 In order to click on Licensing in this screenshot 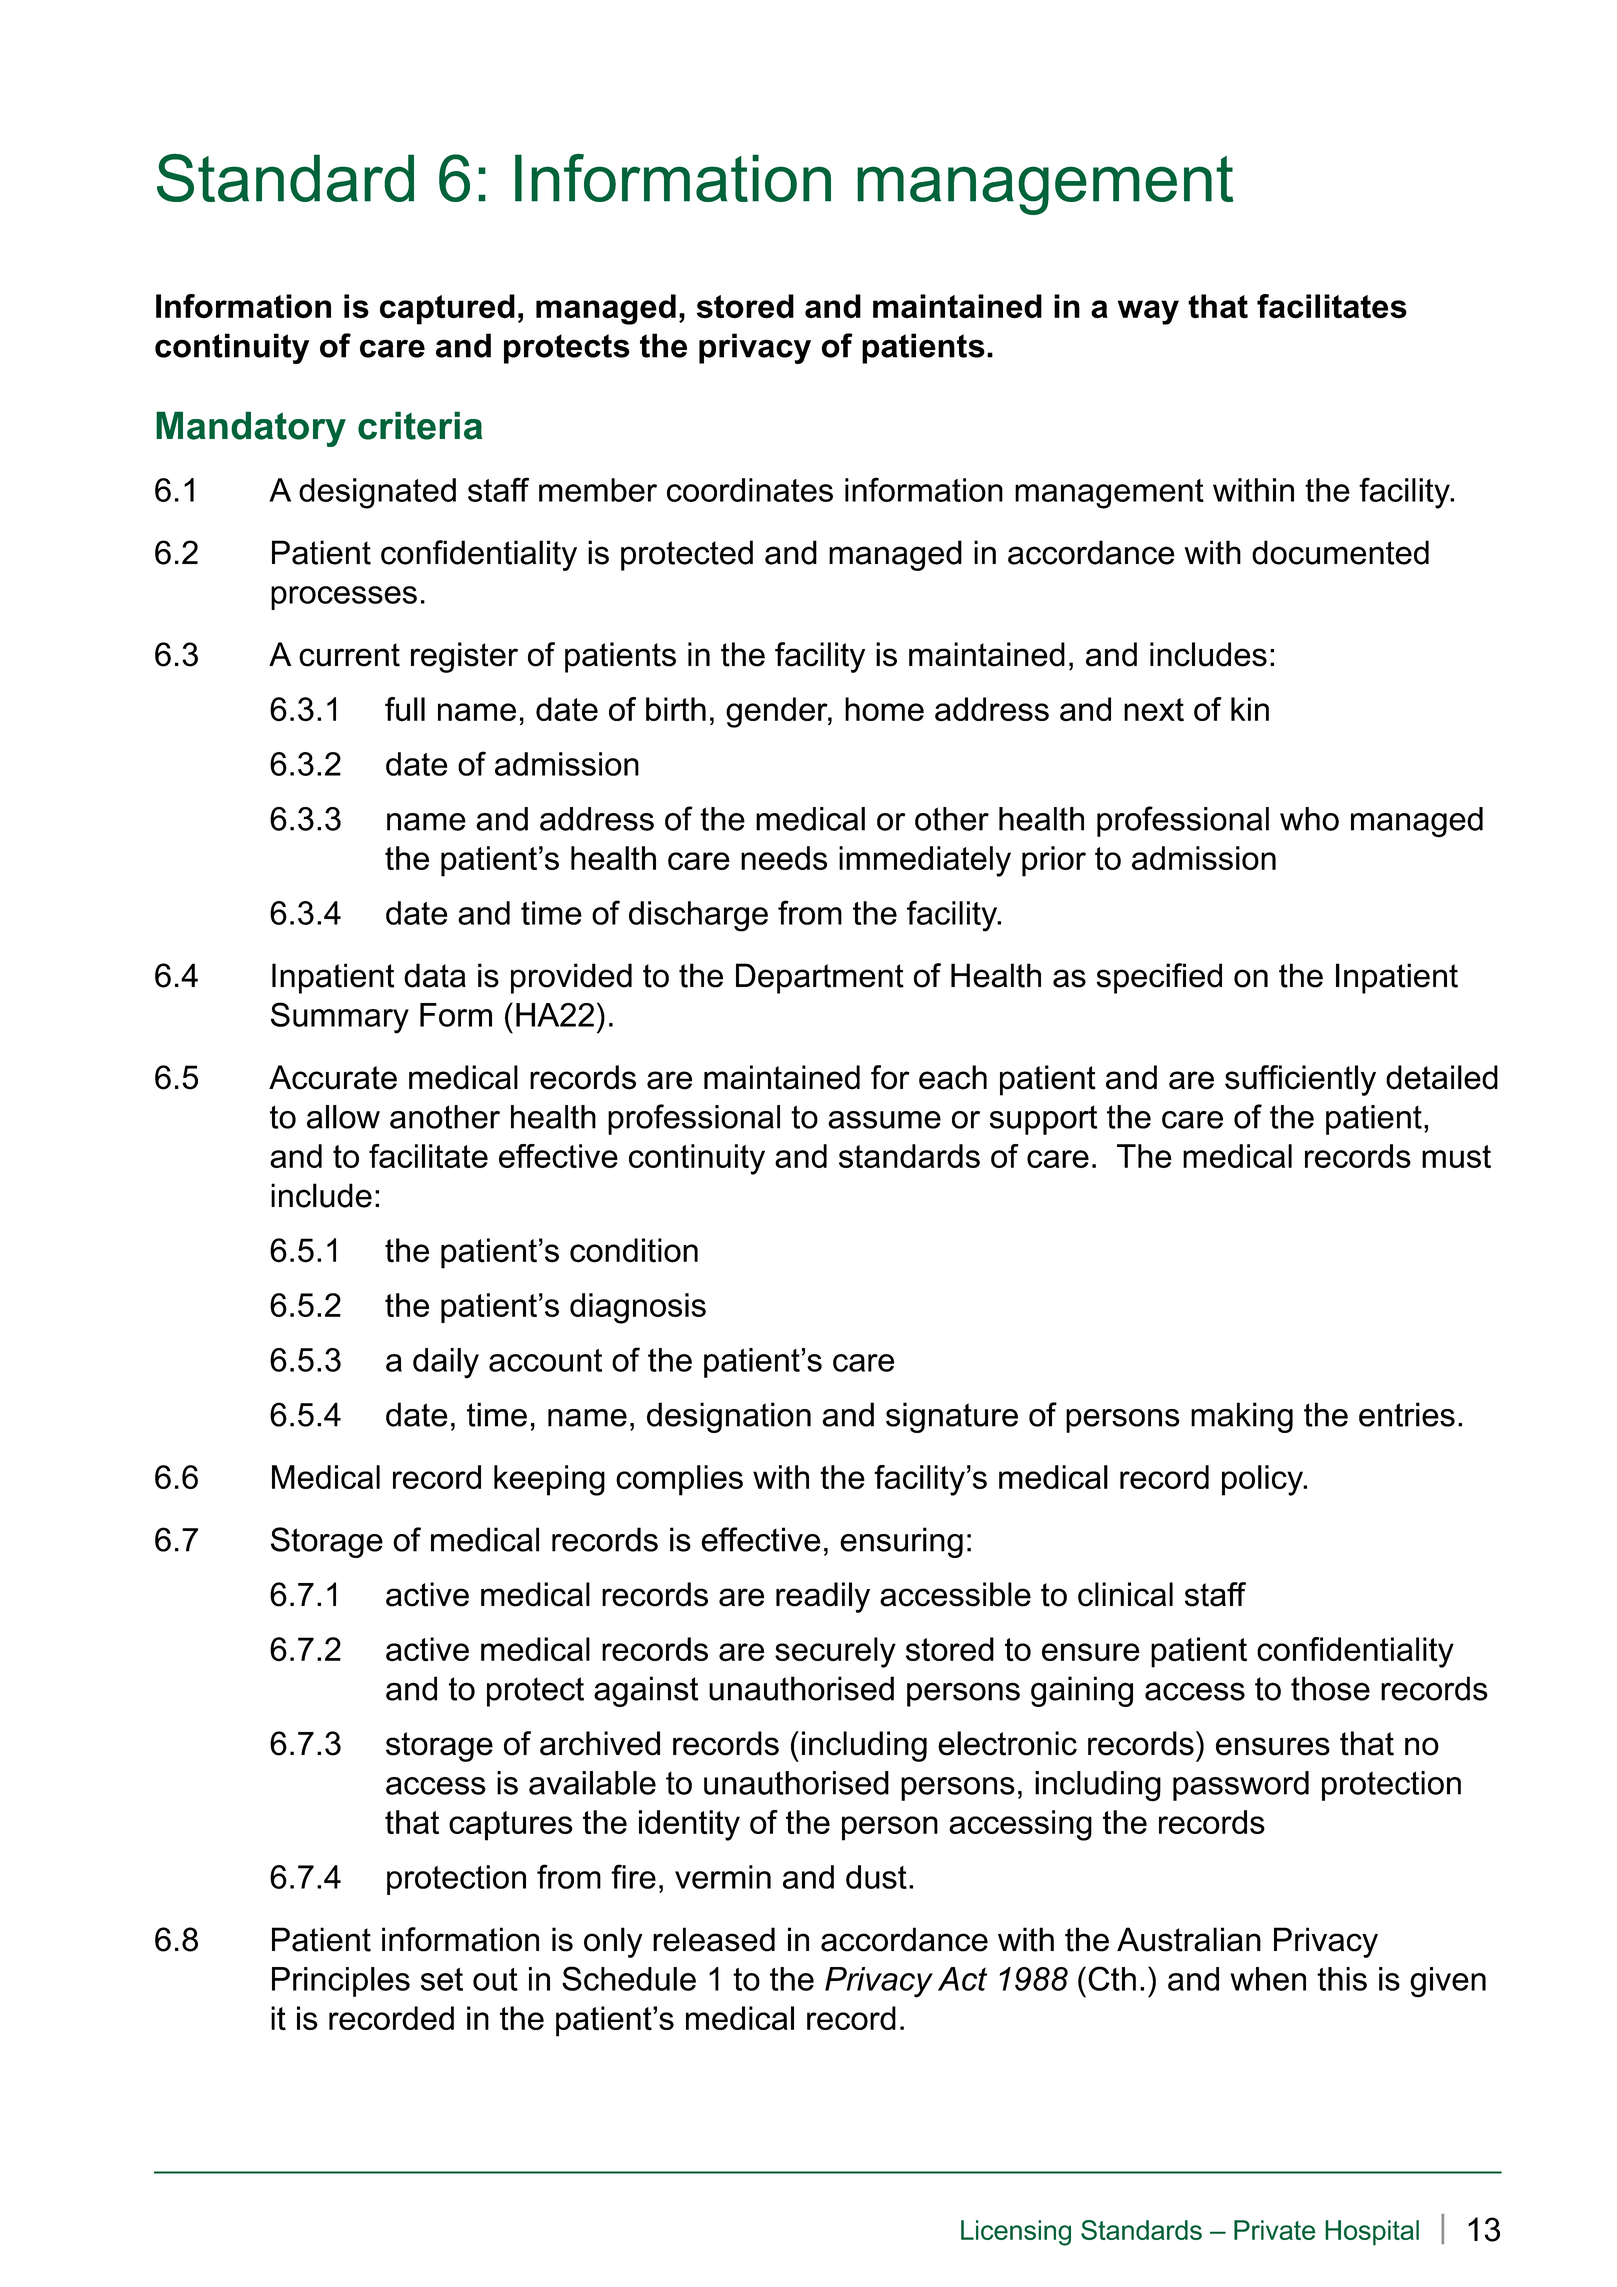, I will do `click(1016, 2233)`.
